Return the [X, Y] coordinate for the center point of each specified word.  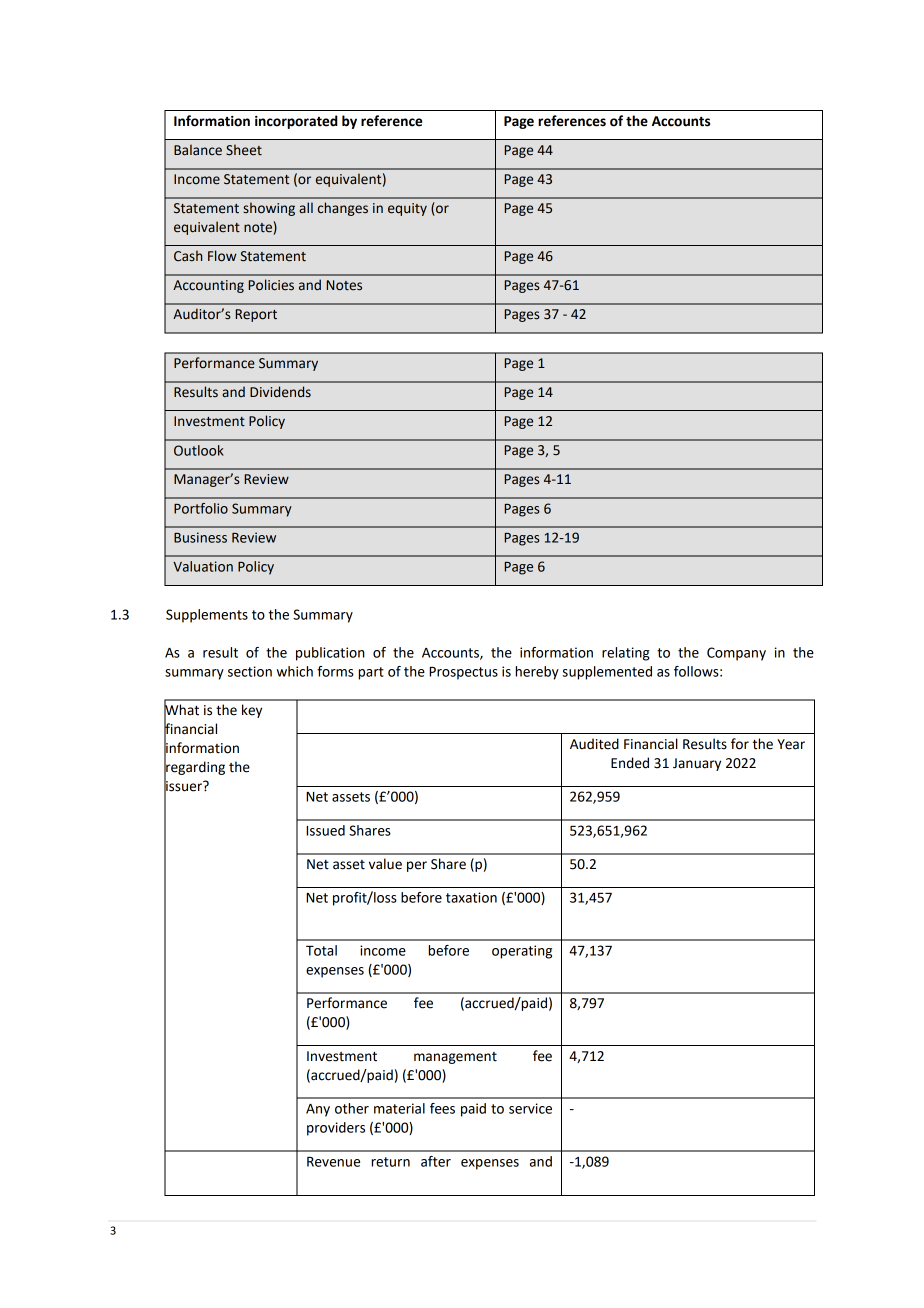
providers [336, 1129]
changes [343, 209]
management [455, 1058]
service [530, 1108]
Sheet [244, 150]
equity [407, 209]
